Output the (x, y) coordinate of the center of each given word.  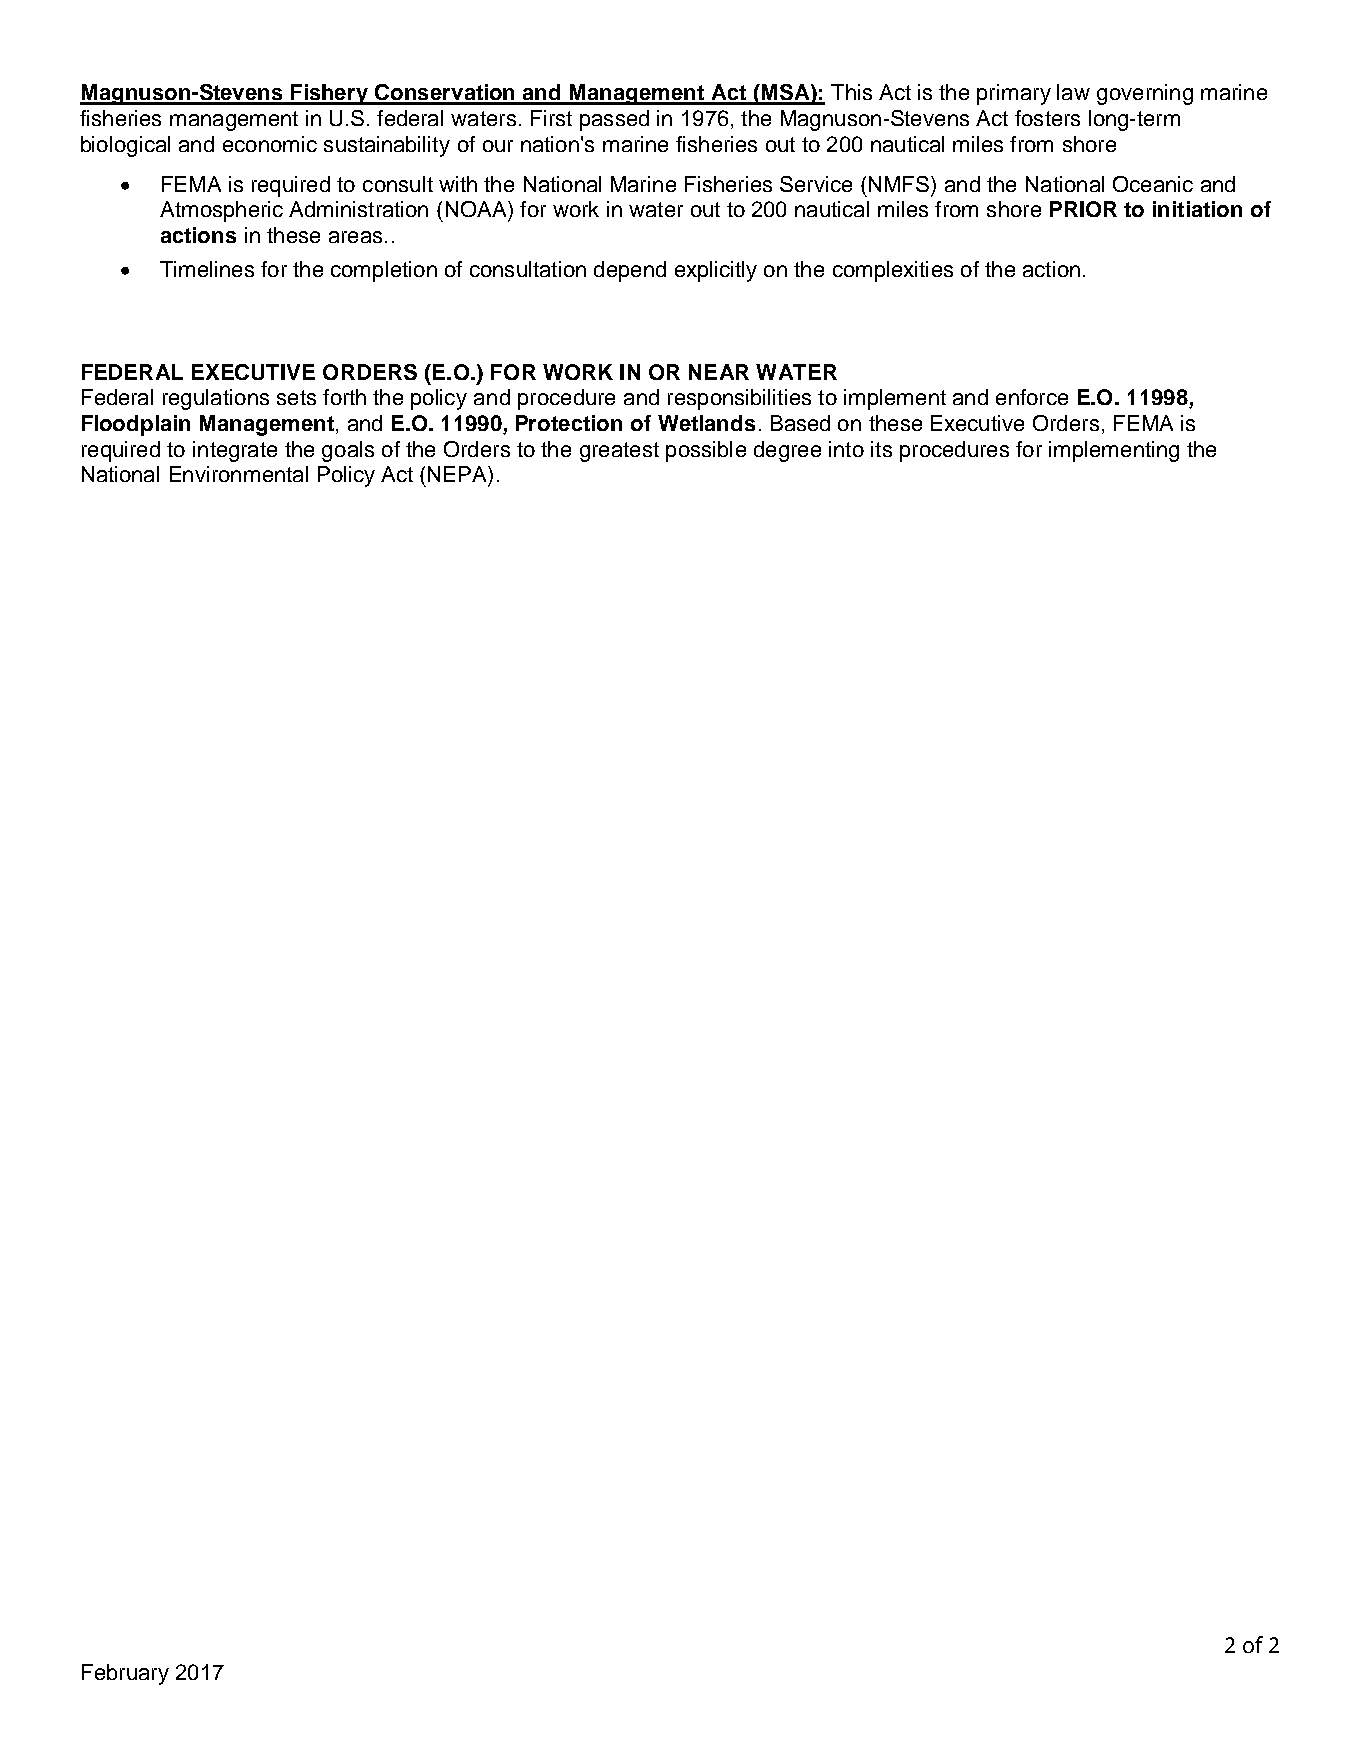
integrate (235, 451)
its (881, 449)
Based (800, 423)
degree (787, 451)
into (846, 449)
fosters (1047, 118)
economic (270, 144)
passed (614, 120)
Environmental (239, 474)
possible (706, 451)
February (125, 1674)
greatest (619, 452)
